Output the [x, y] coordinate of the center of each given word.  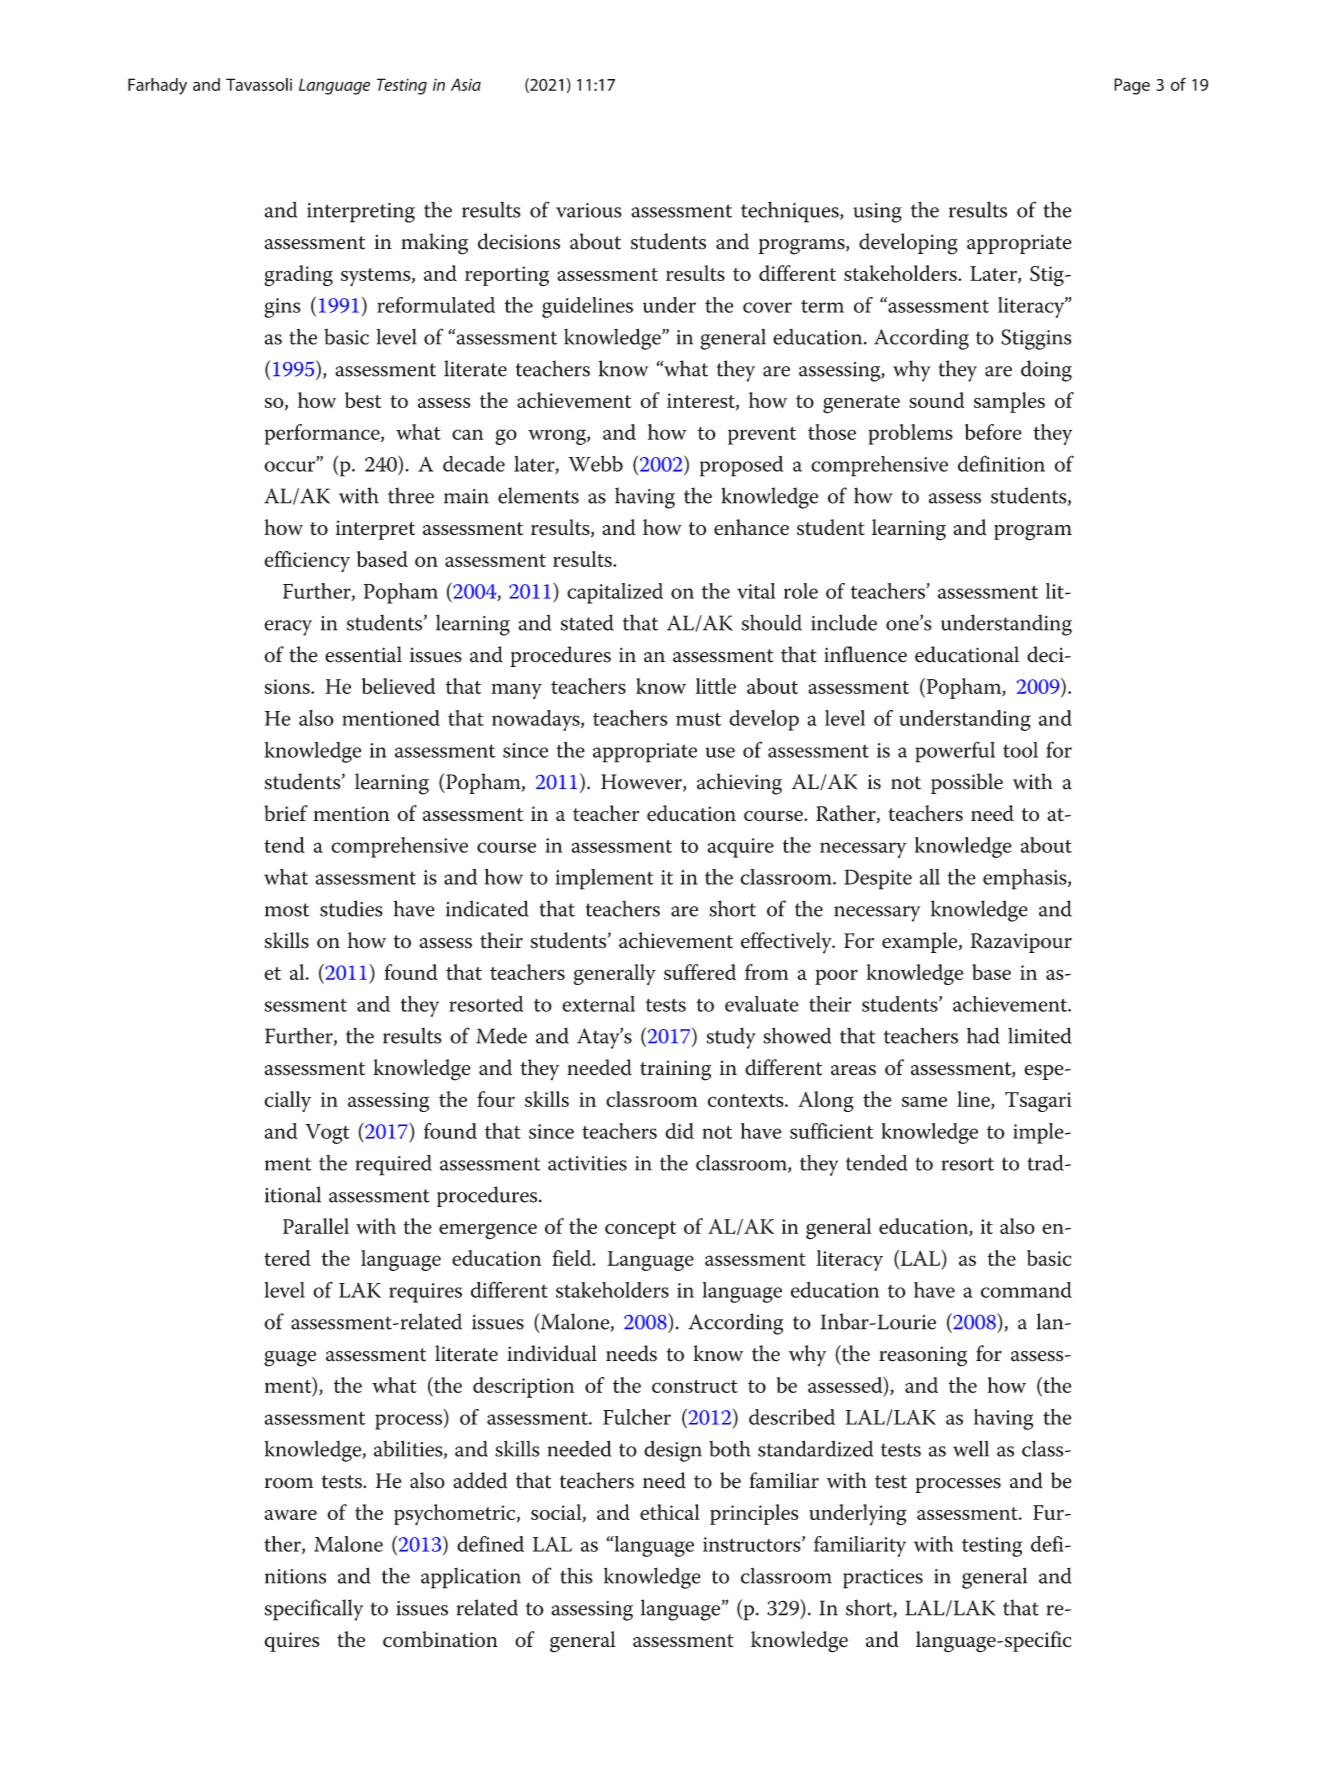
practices [883, 1579]
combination [440, 1639]
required [394, 1165]
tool [1020, 750]
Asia [466, 84]
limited [1040, 1035]
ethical [670, 1512]
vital [756, 591]
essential [363, 654]
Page [1132, 86]
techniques [791, 212]
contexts [747, 1100]
